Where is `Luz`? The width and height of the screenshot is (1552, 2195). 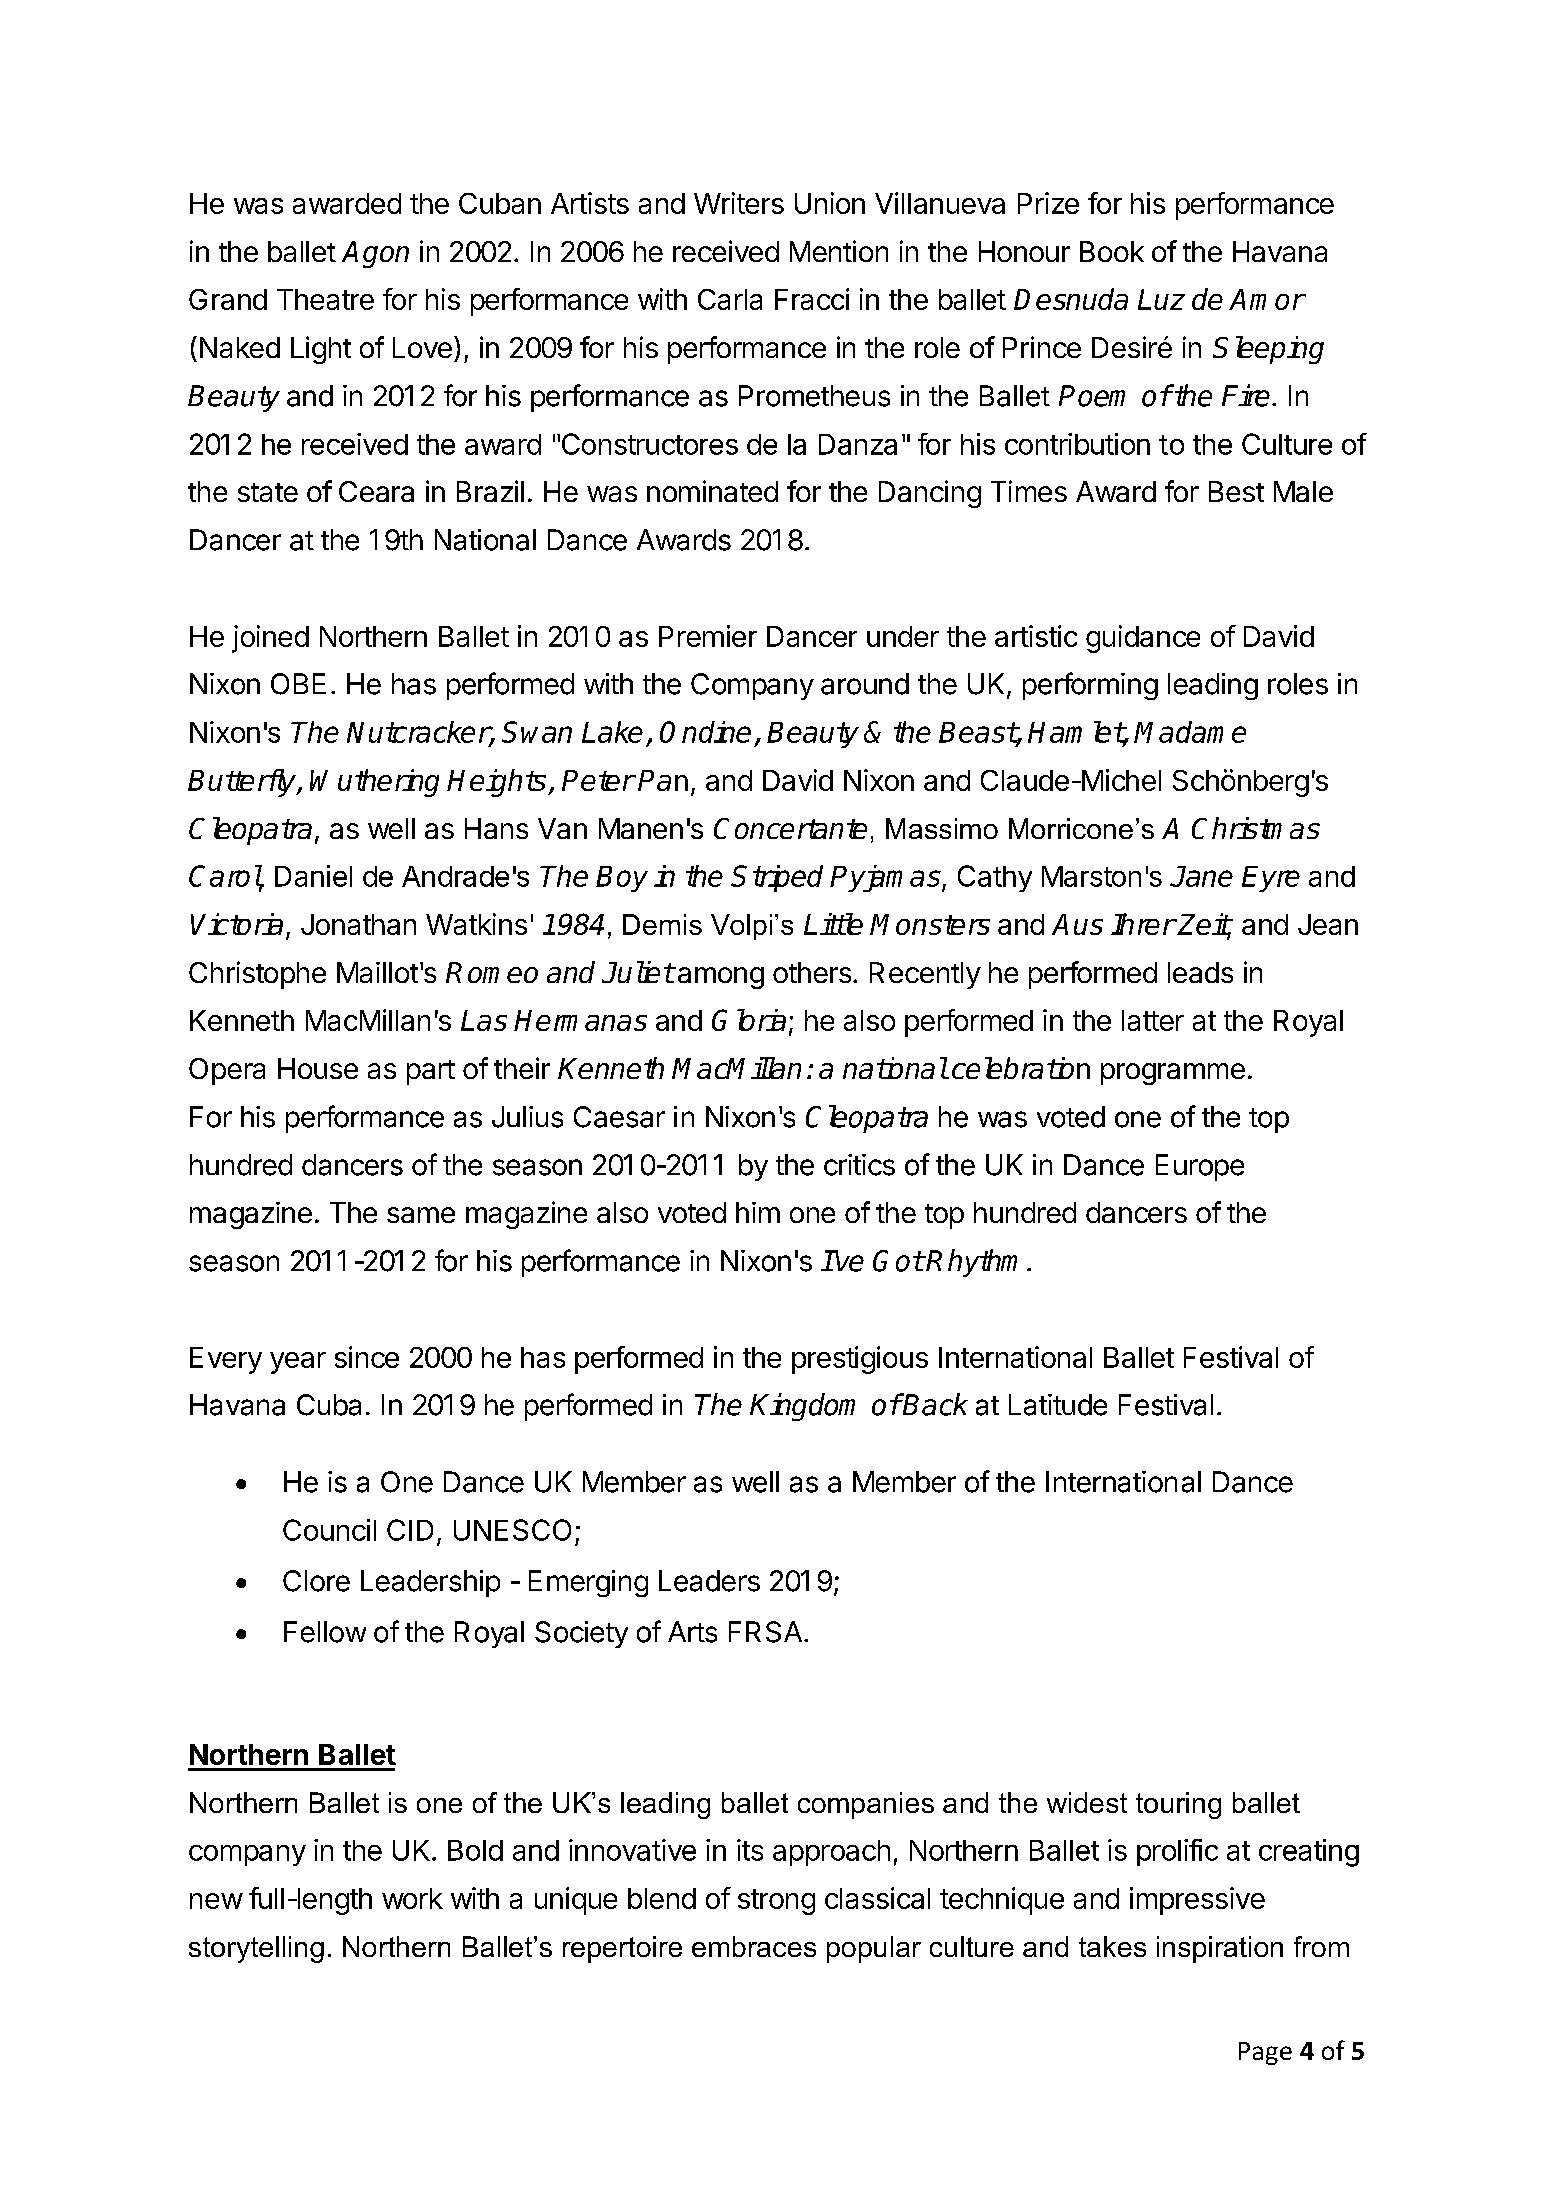
Luz is located at coordinates (1161, 299).
